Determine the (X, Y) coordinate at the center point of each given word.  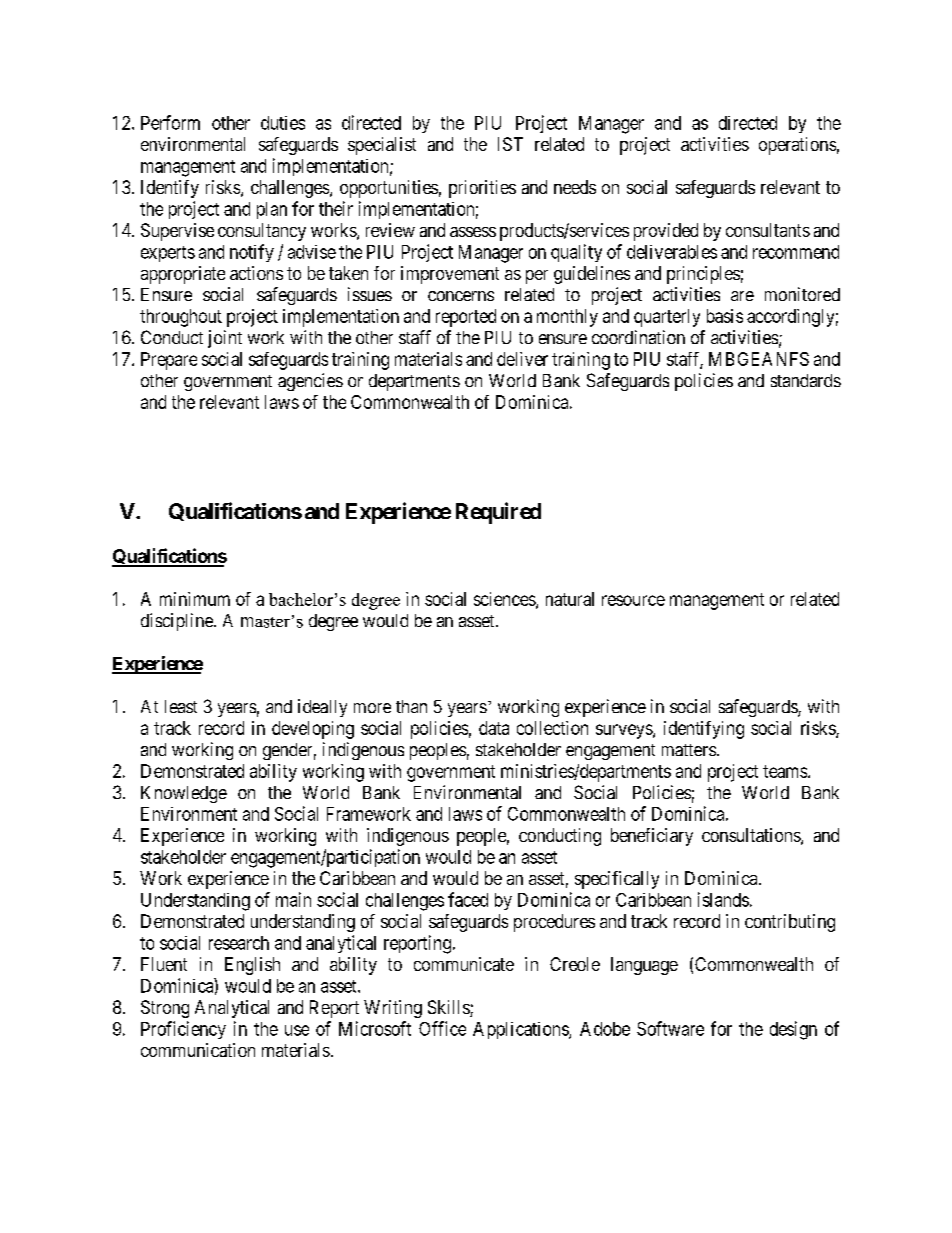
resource (633, 600)
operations (797, 146)
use (297, 1030)
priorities (482, 189)
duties (283, 123)
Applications (521, 1030)
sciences (505, 600)
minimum (195, 599)
